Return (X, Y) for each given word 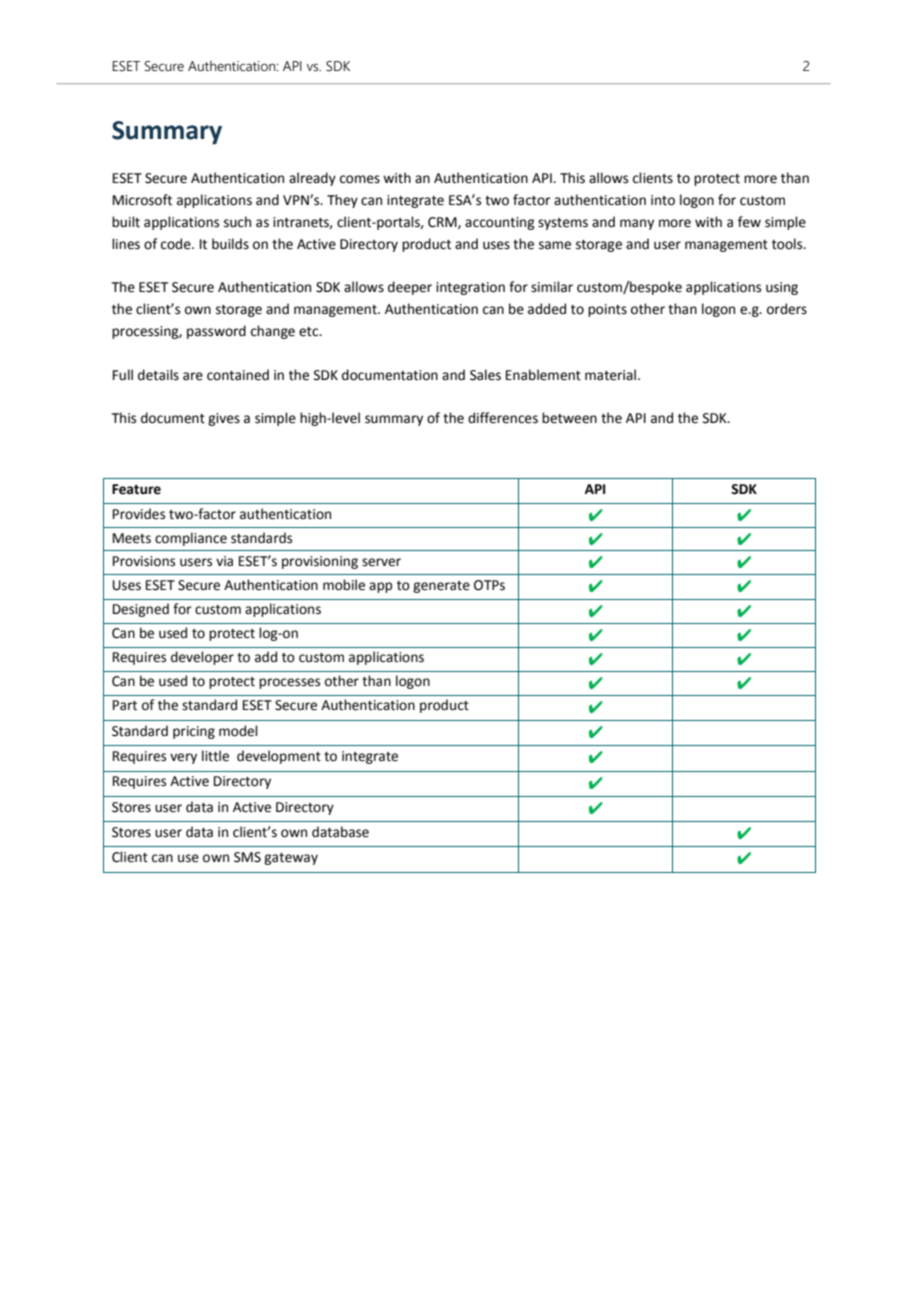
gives (224, 419)
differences (503, 418)
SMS (247, 857)
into (663, 200)
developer (202, 658)
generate (441, 587)
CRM (443, 223)
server (381, 562)
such (237, 222)
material (610, 375)
